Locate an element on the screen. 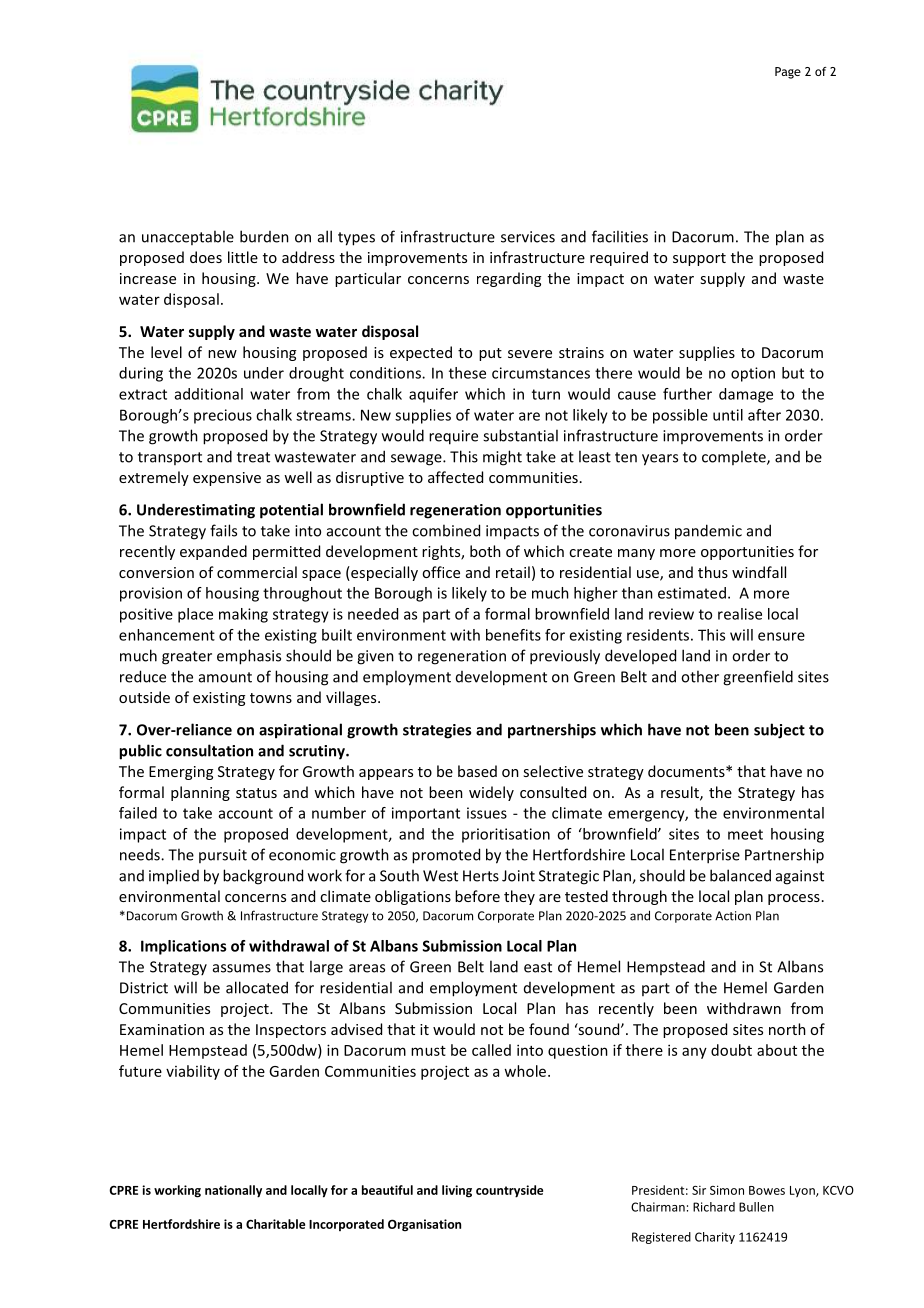  these is located at coordinates (467, 373).
